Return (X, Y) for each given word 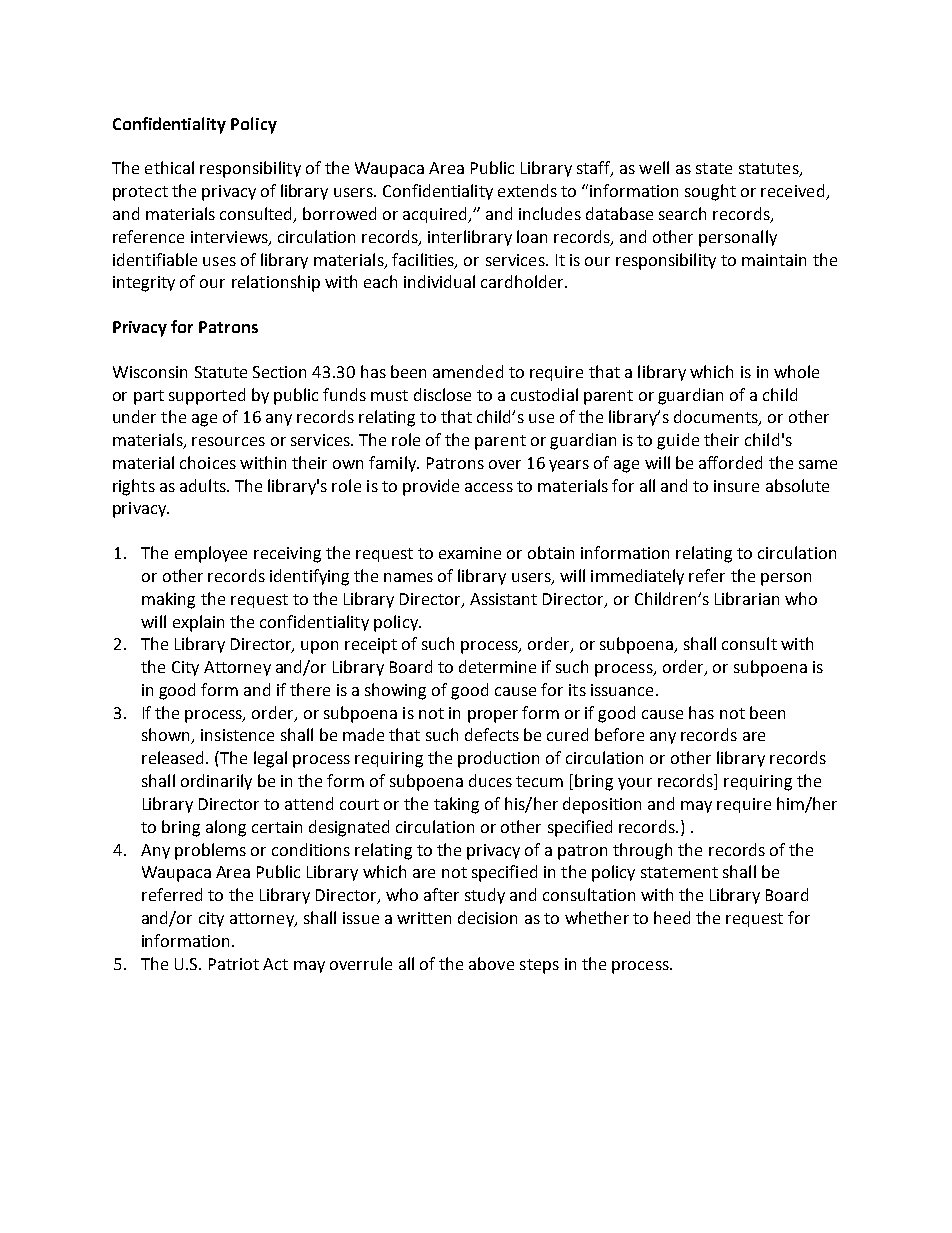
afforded (730, 462)
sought (710, 192)
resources (228, 441)
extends (527, 190)
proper (493, 716)
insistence (237, 735)
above (491, 963)
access (489, 487)
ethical (169, 167)
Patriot (234, 964)
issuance (622, 690)
